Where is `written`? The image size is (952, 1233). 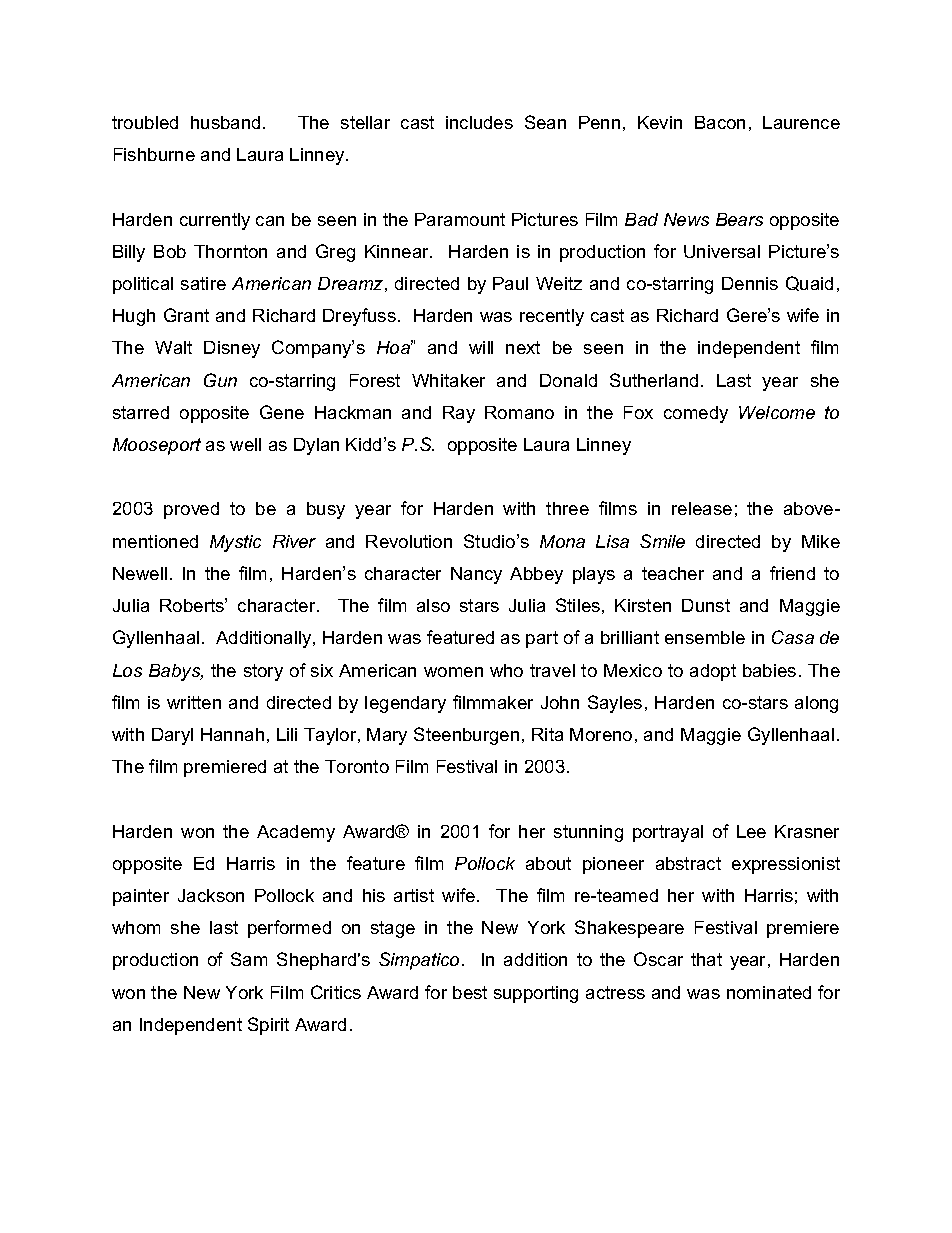
written is located at coordinates (194, 702).
